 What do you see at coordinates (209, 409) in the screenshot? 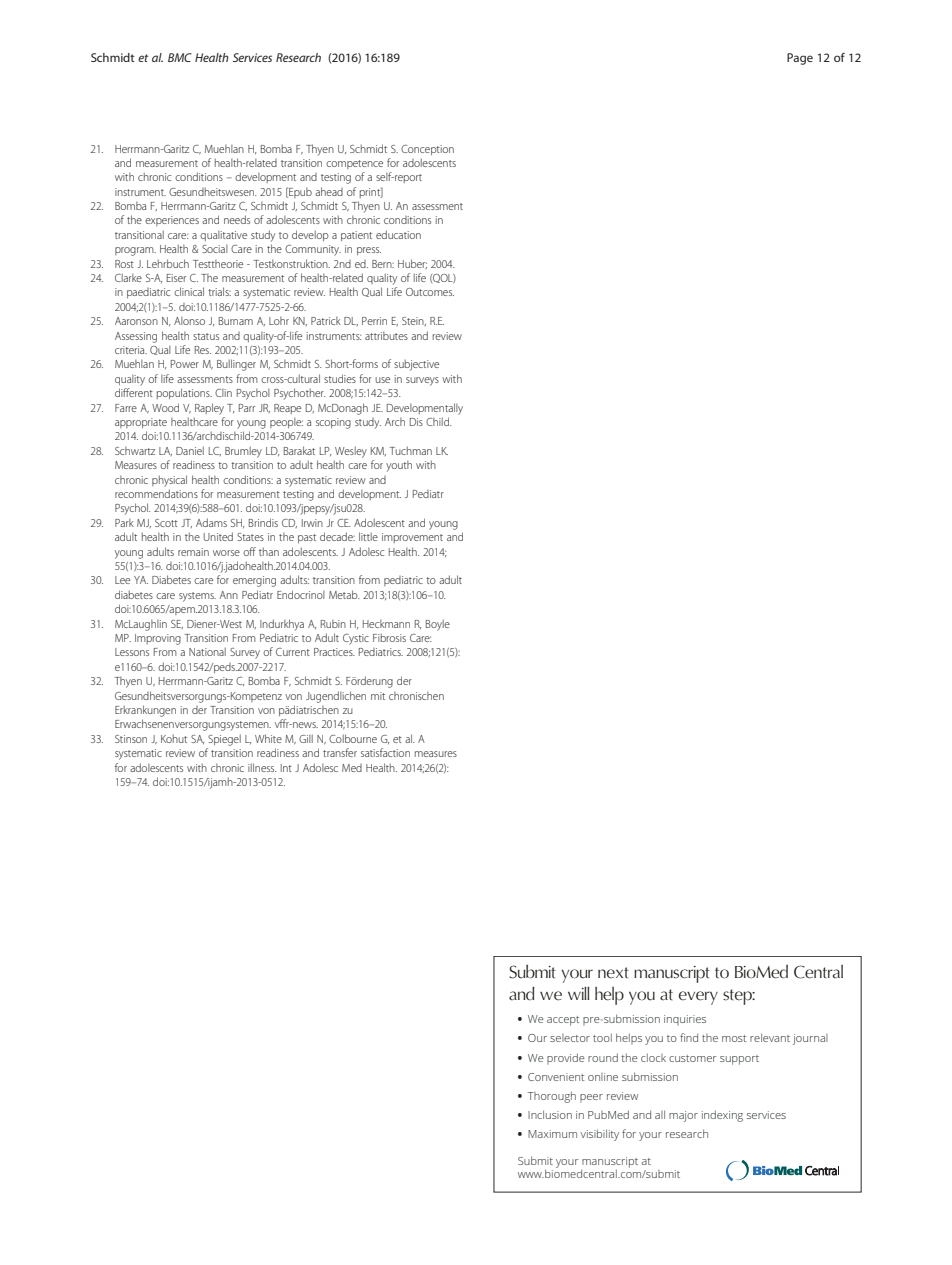
I see `Rapley` at bounding box center [209, 409].
